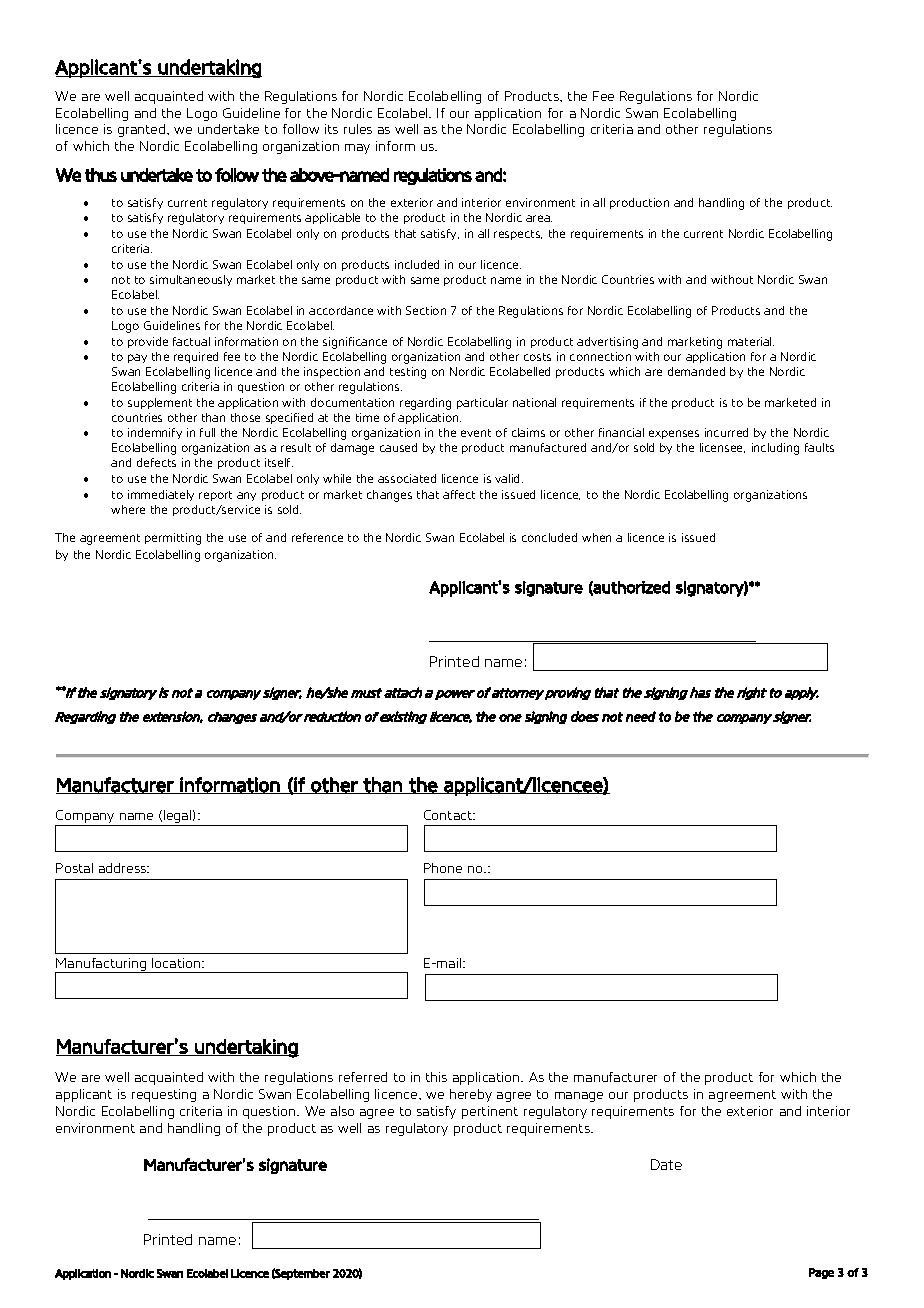 This screenshot has height=1308, width=924. I want to click on permitting, so click(173, 539).
